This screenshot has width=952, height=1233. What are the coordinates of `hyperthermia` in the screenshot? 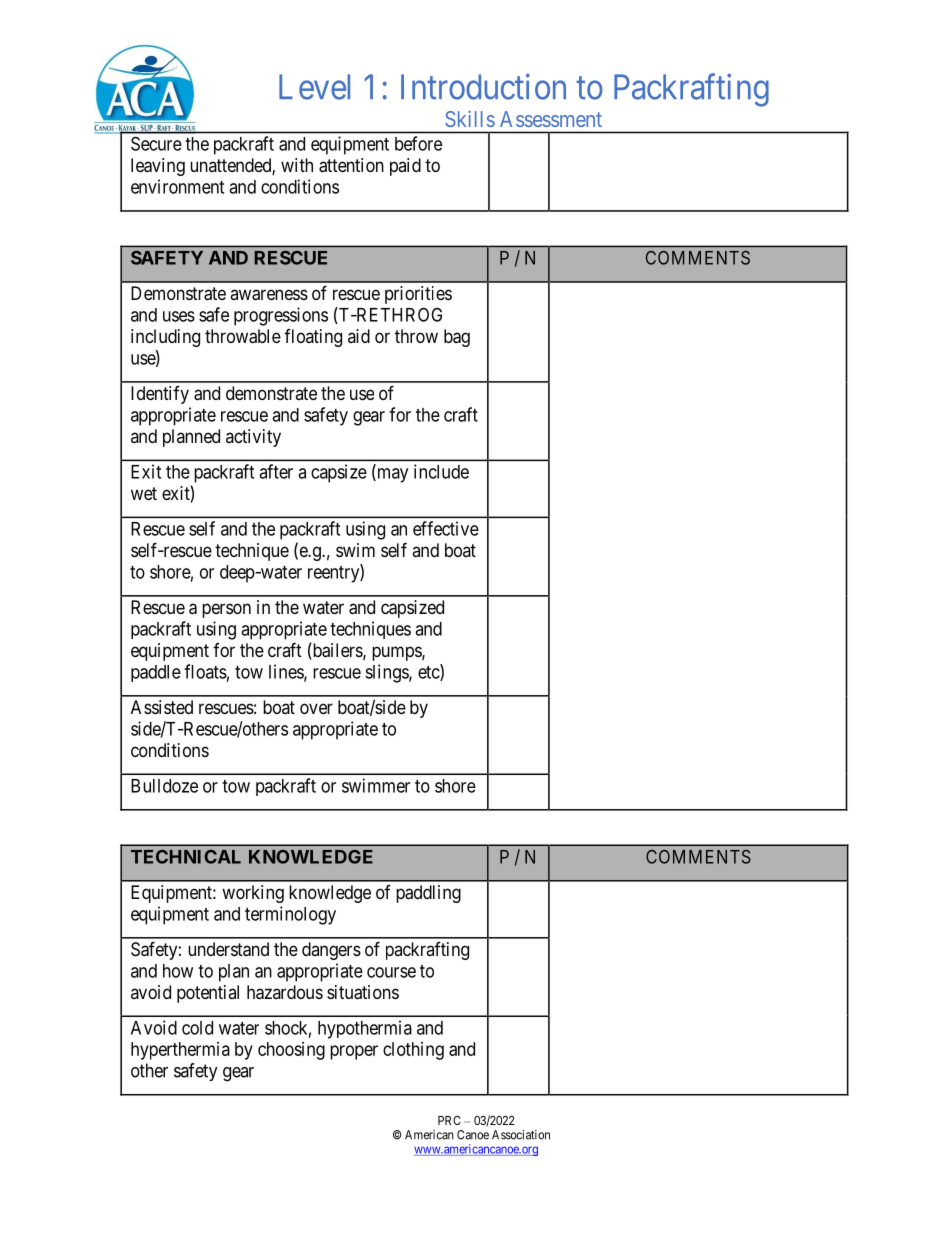 It's located at (180, 1051).
